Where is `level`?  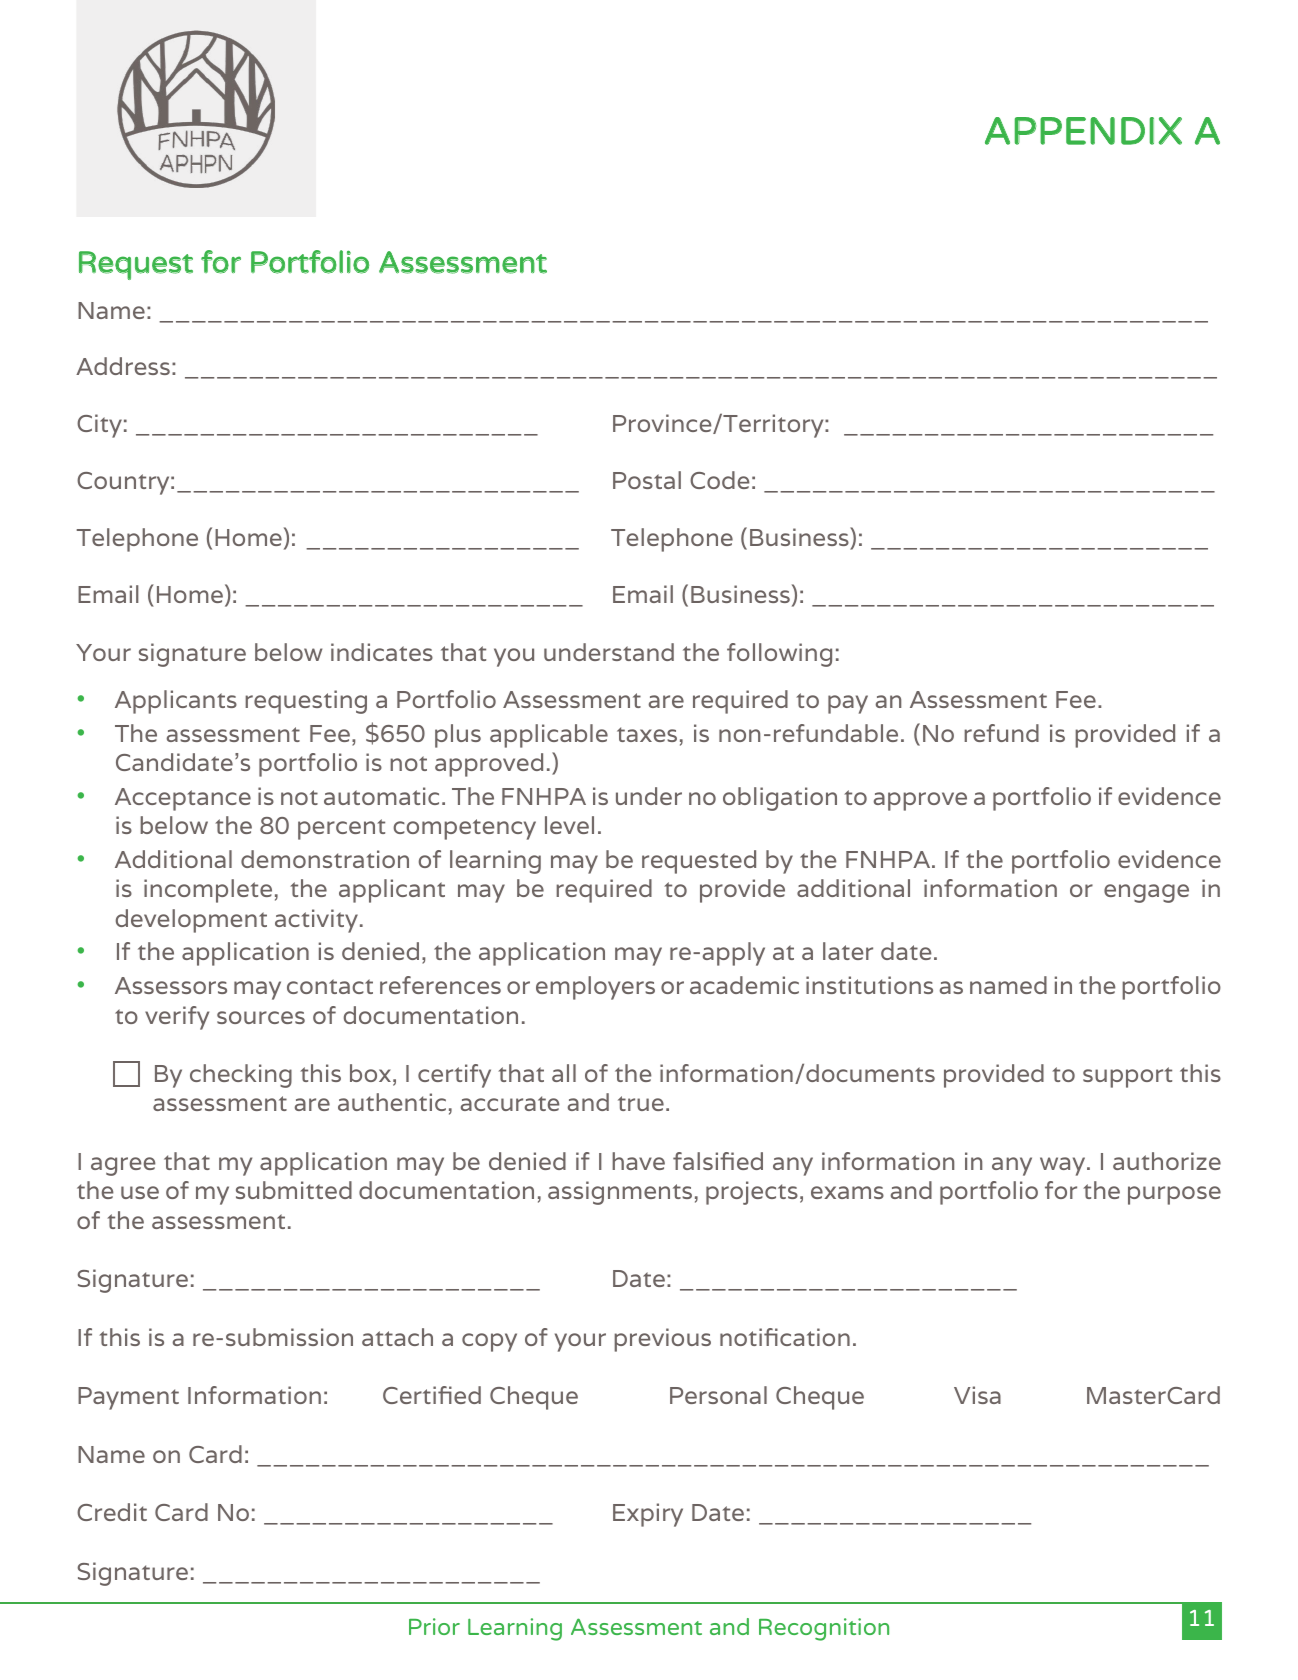
level is located at coordinates (569, 825).
